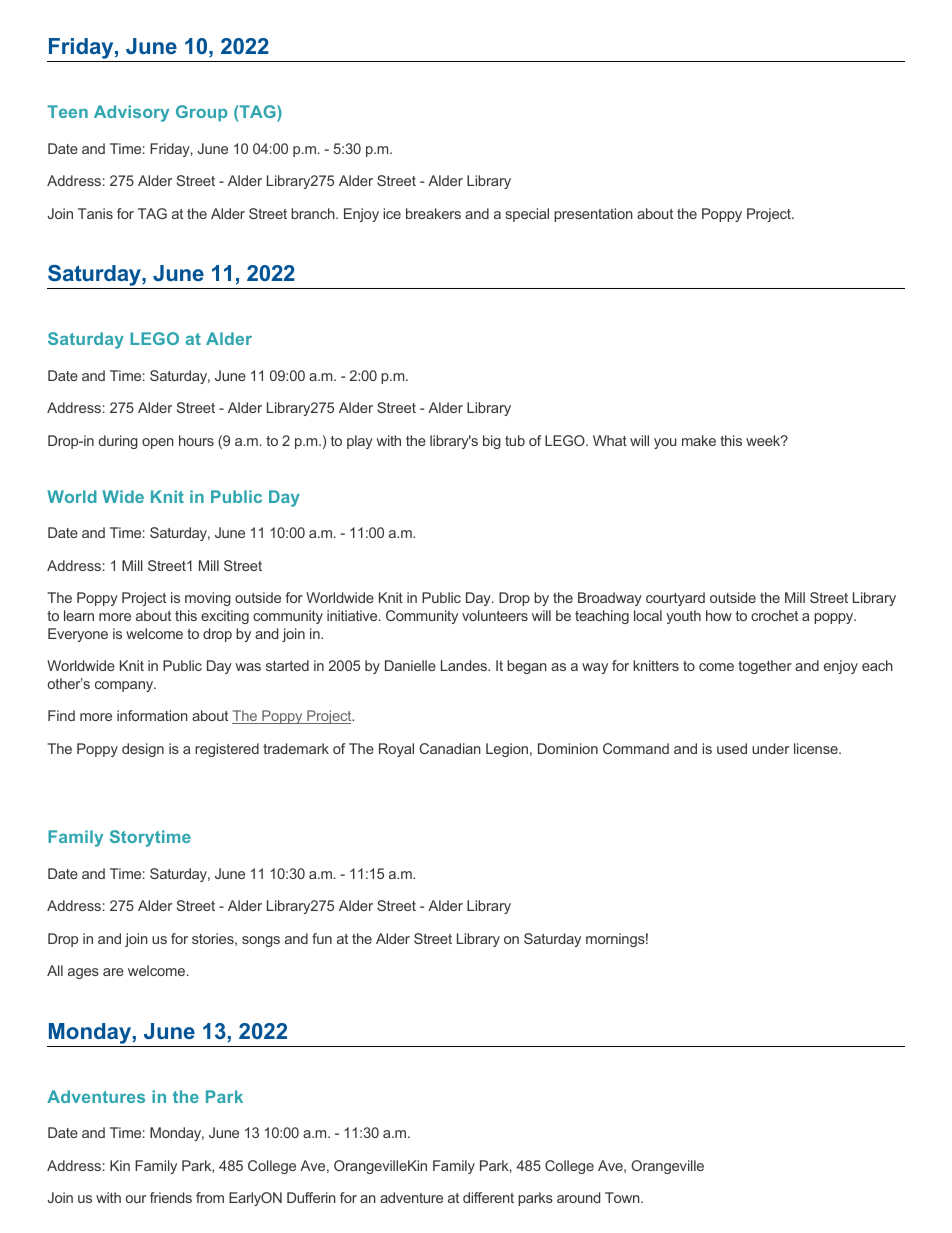 The width and height of the screenshot is (952, 1233). What do you see at coordinates (131, 113) in the screenshot?
I see `Advisory` at bounding box center [131, 113].
